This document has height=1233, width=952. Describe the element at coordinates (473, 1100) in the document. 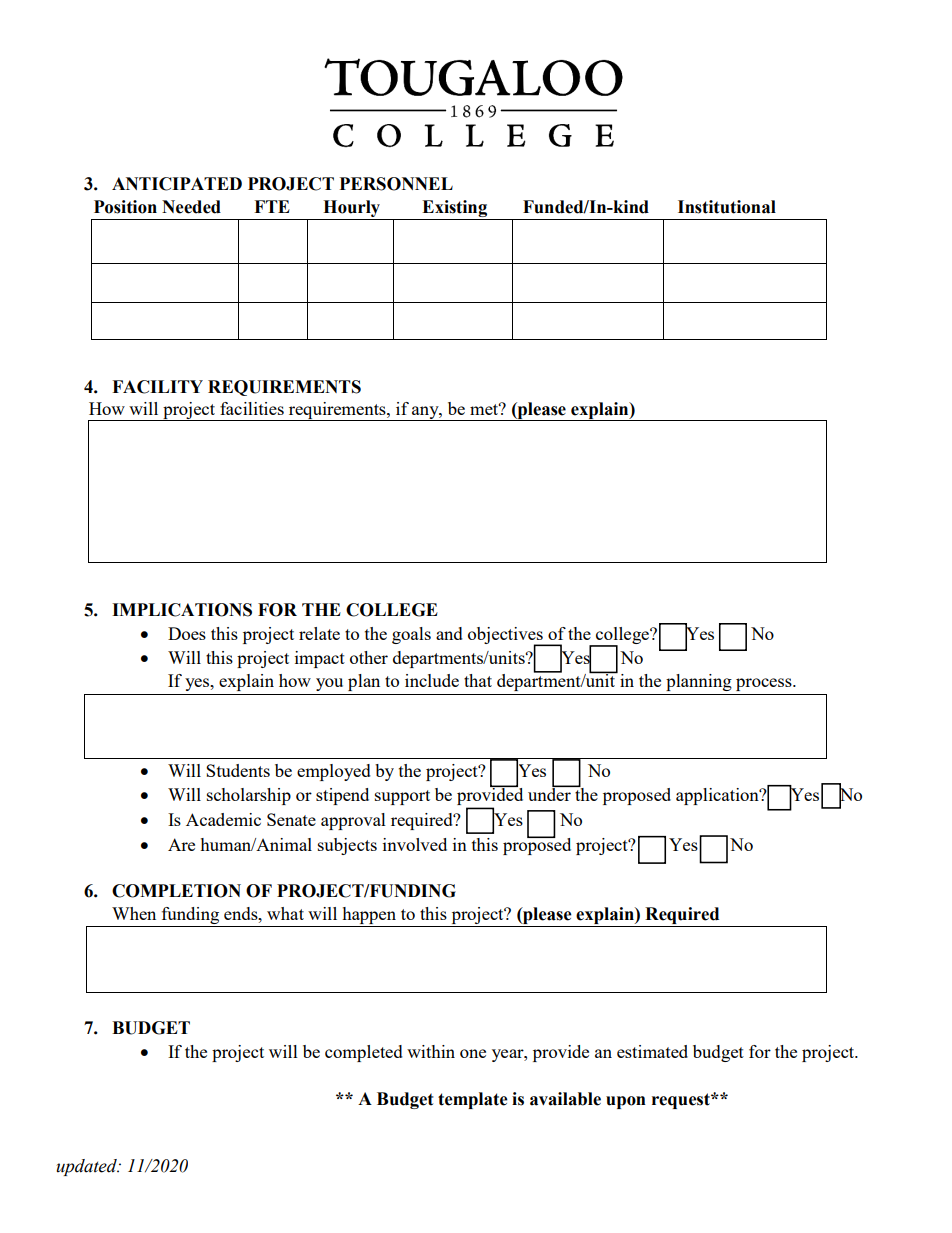

I see `template` at that location.
